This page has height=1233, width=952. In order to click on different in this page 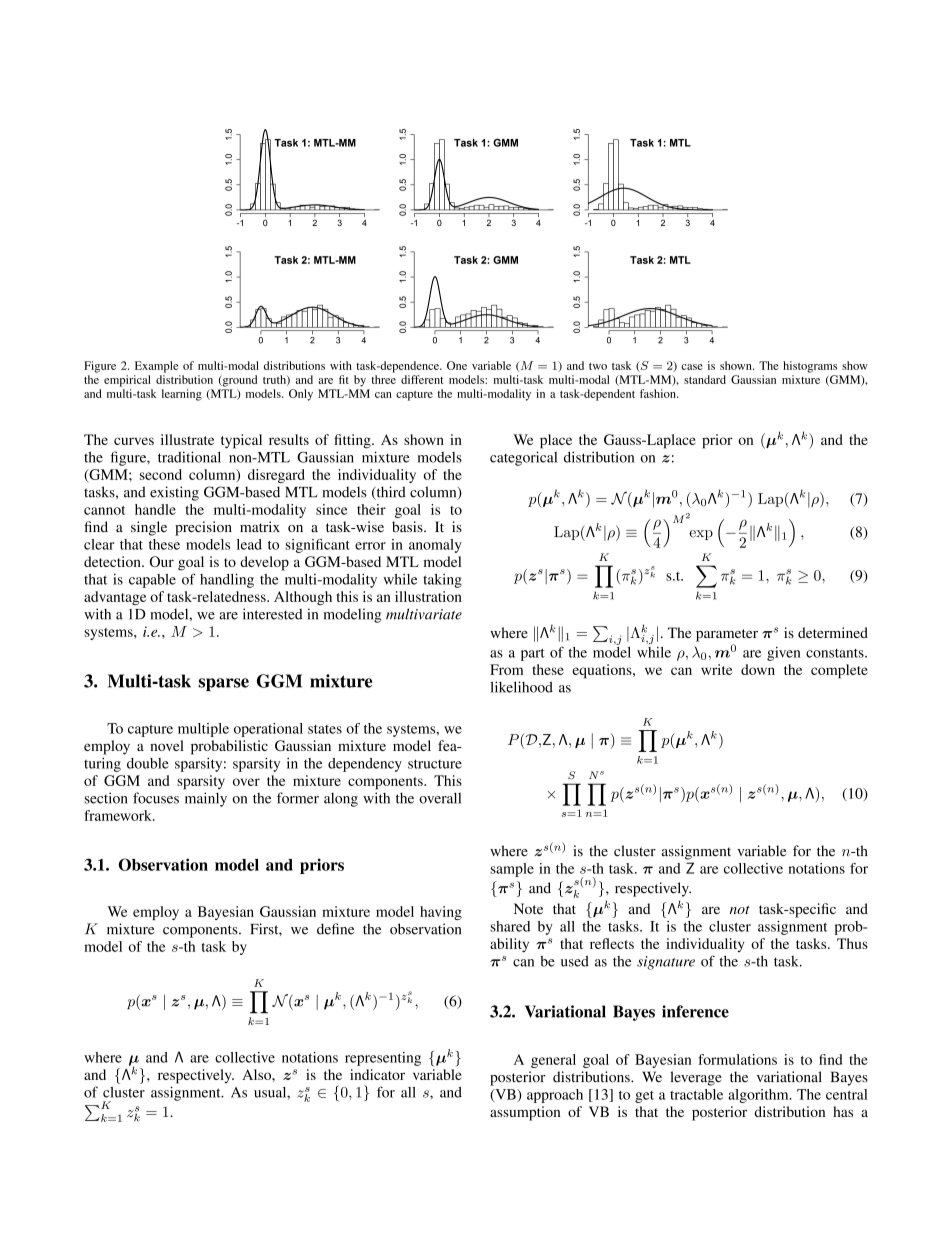, I will do `click(422, 379)`.
